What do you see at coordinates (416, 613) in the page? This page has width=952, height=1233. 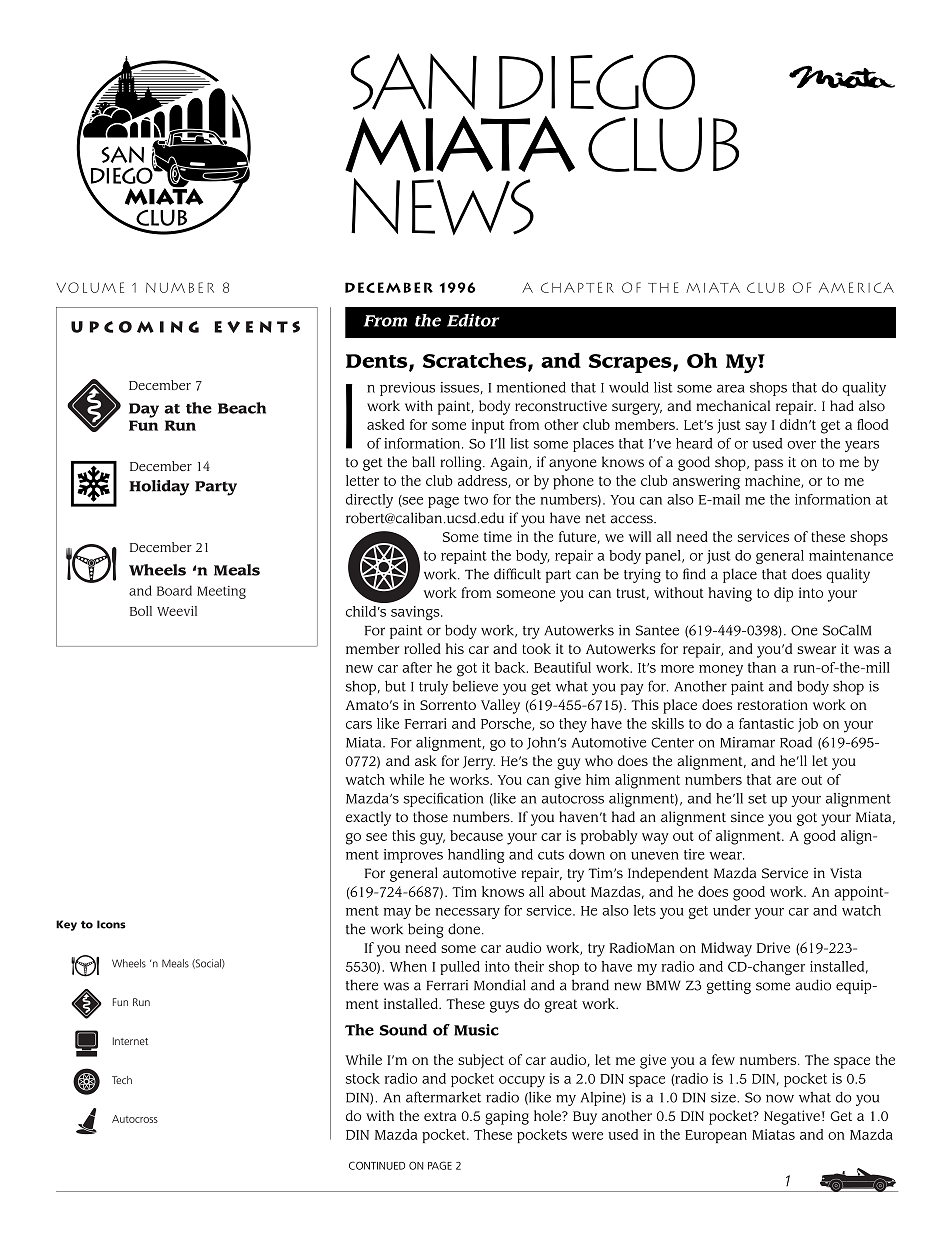 I see `savings` at bounding box center [416, 613].
